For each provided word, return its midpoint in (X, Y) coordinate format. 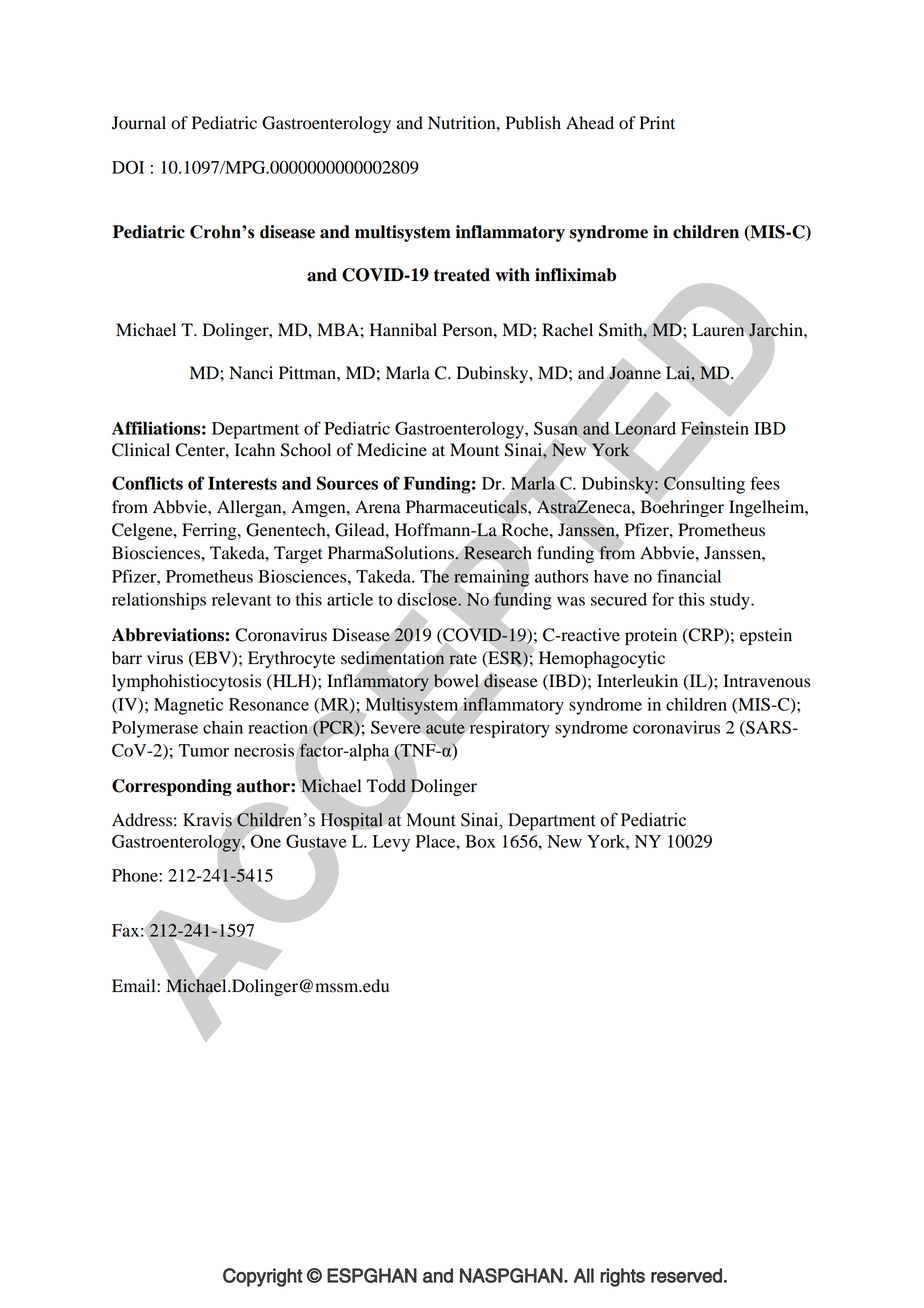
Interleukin (637, 681)
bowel (456, 681)
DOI (128, 167)
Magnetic (188, 706)
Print (657, 123)
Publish (533, 123)
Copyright (263, 1277)
